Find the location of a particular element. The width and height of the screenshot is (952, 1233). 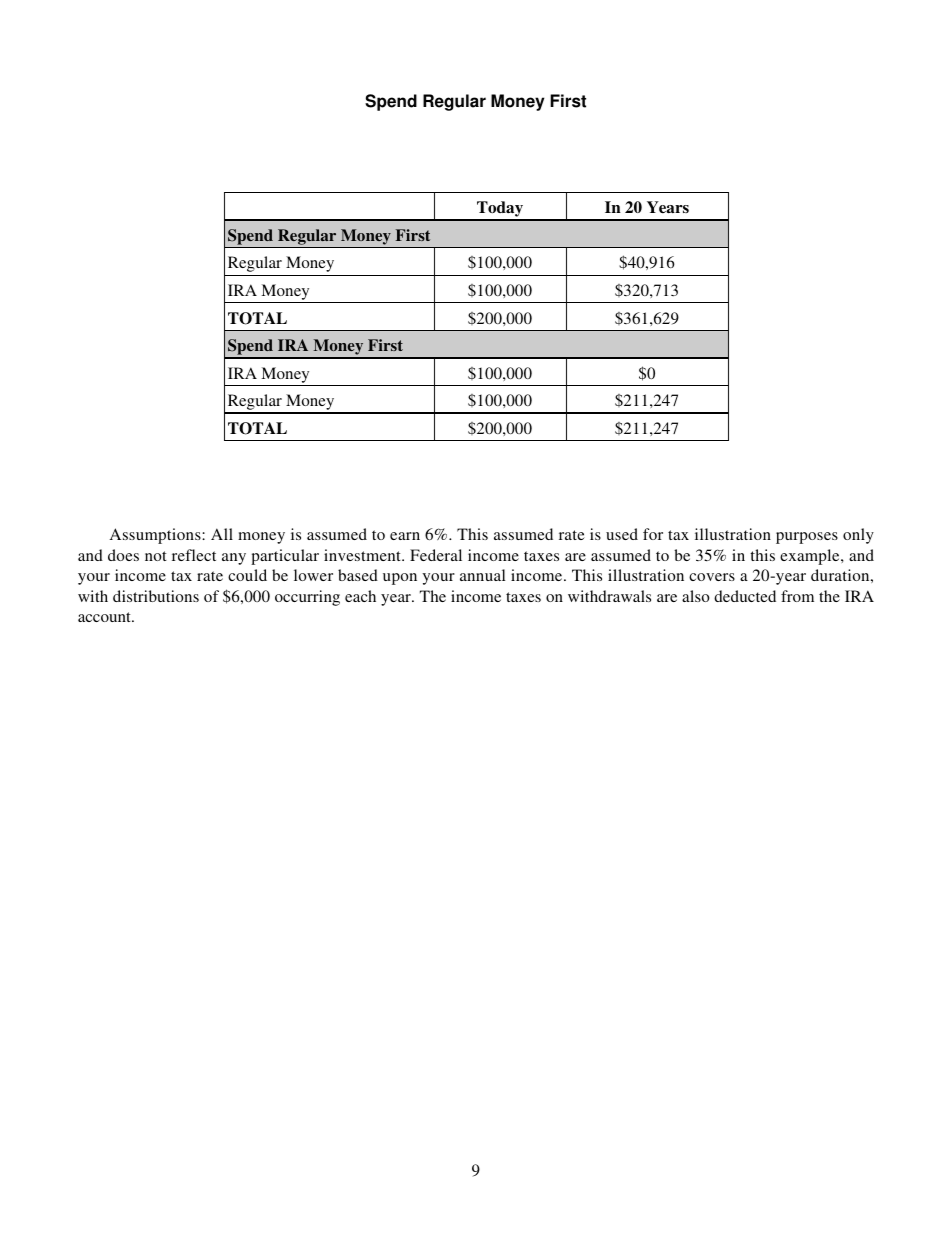

Today is located at coordinates (500, 210).
